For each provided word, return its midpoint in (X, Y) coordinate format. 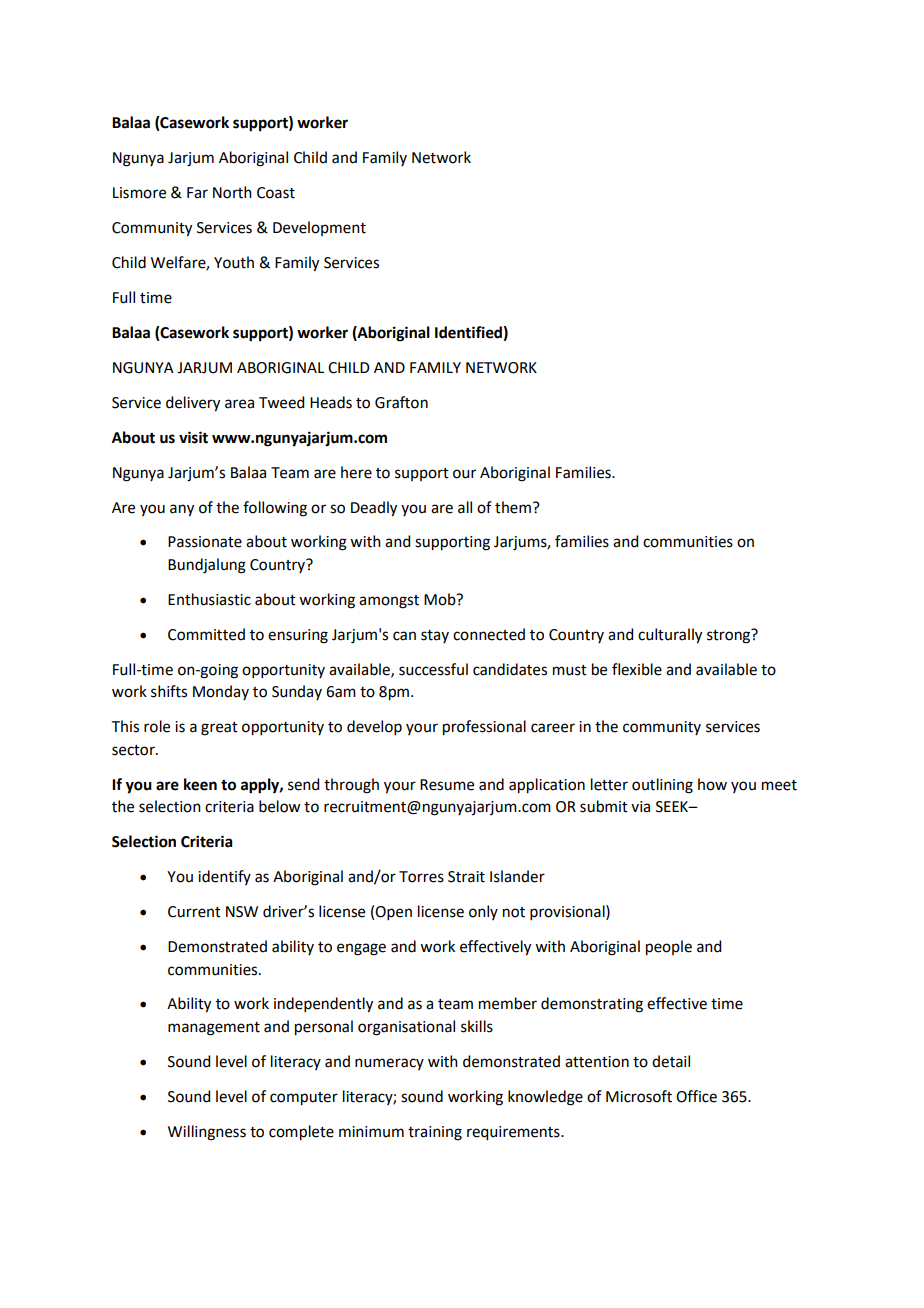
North (232, 192)
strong (730, 636)
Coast (276, 193)
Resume (447, 785)
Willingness (207, 1133)
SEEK (673, 807)
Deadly (374, 509)
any (182, 510)
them (513, 507)
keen (200, 784)
